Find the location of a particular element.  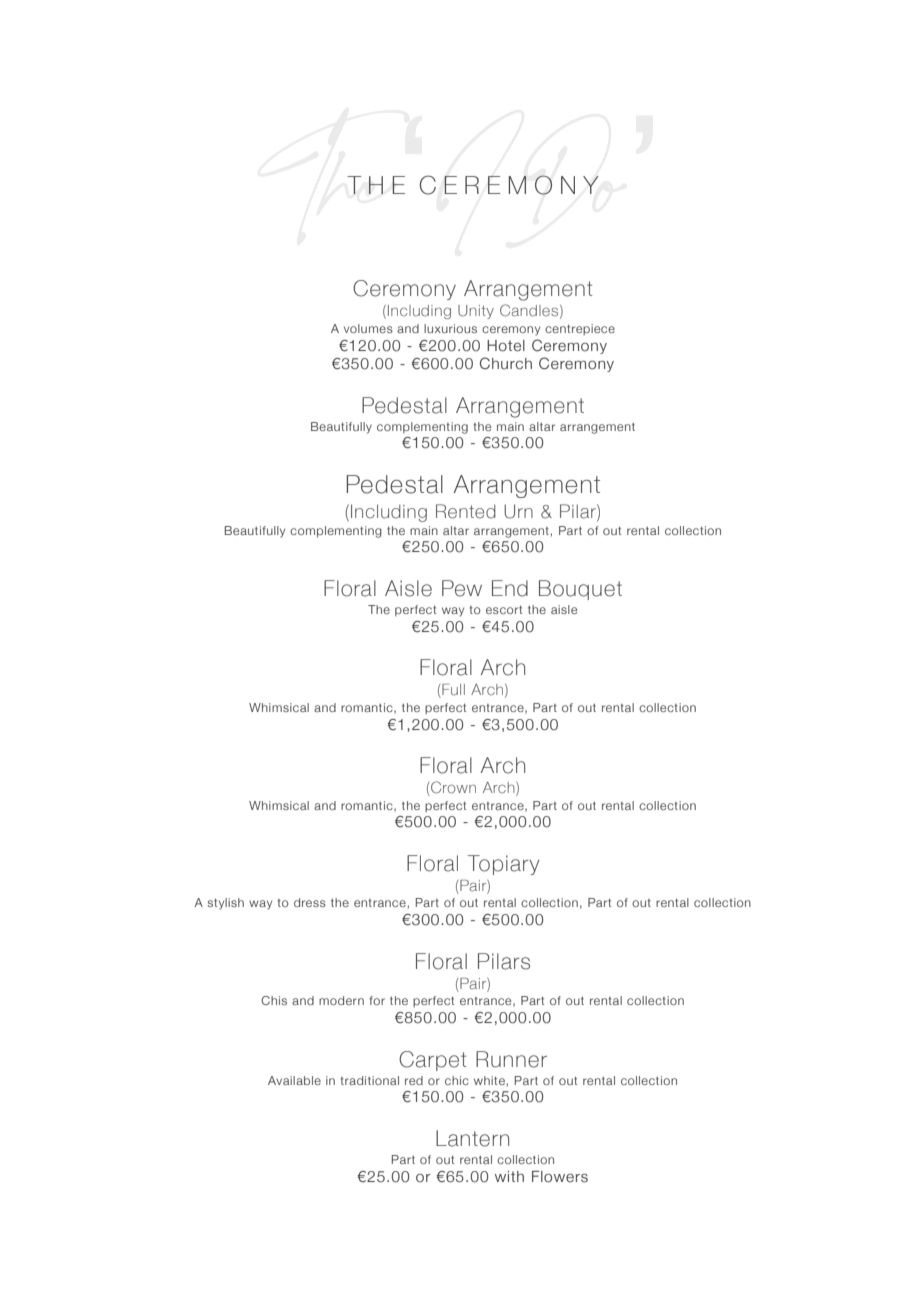

dress is located at coordinates (310, 902).
